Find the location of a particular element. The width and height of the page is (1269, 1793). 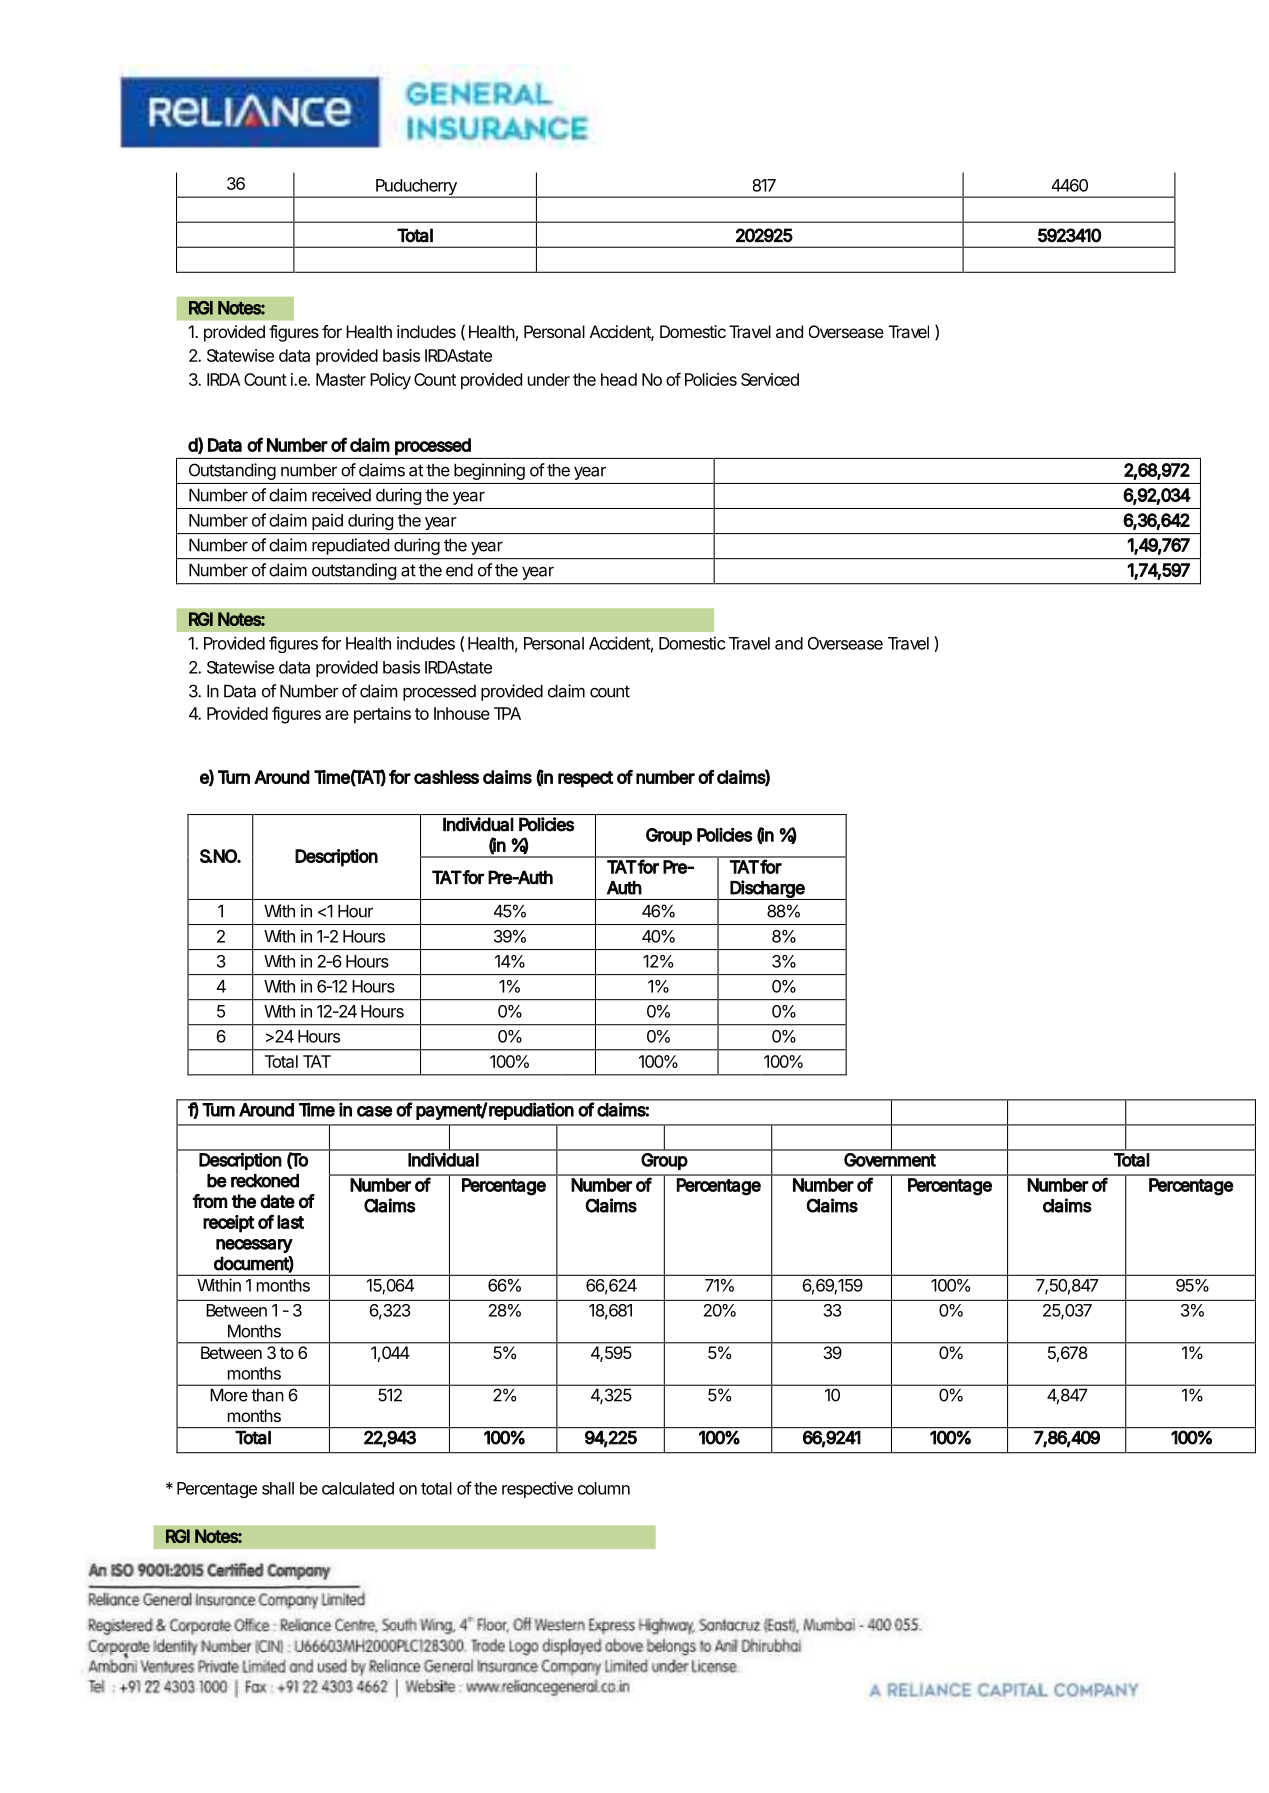

Serviced is located at coordinates (770, 379).
